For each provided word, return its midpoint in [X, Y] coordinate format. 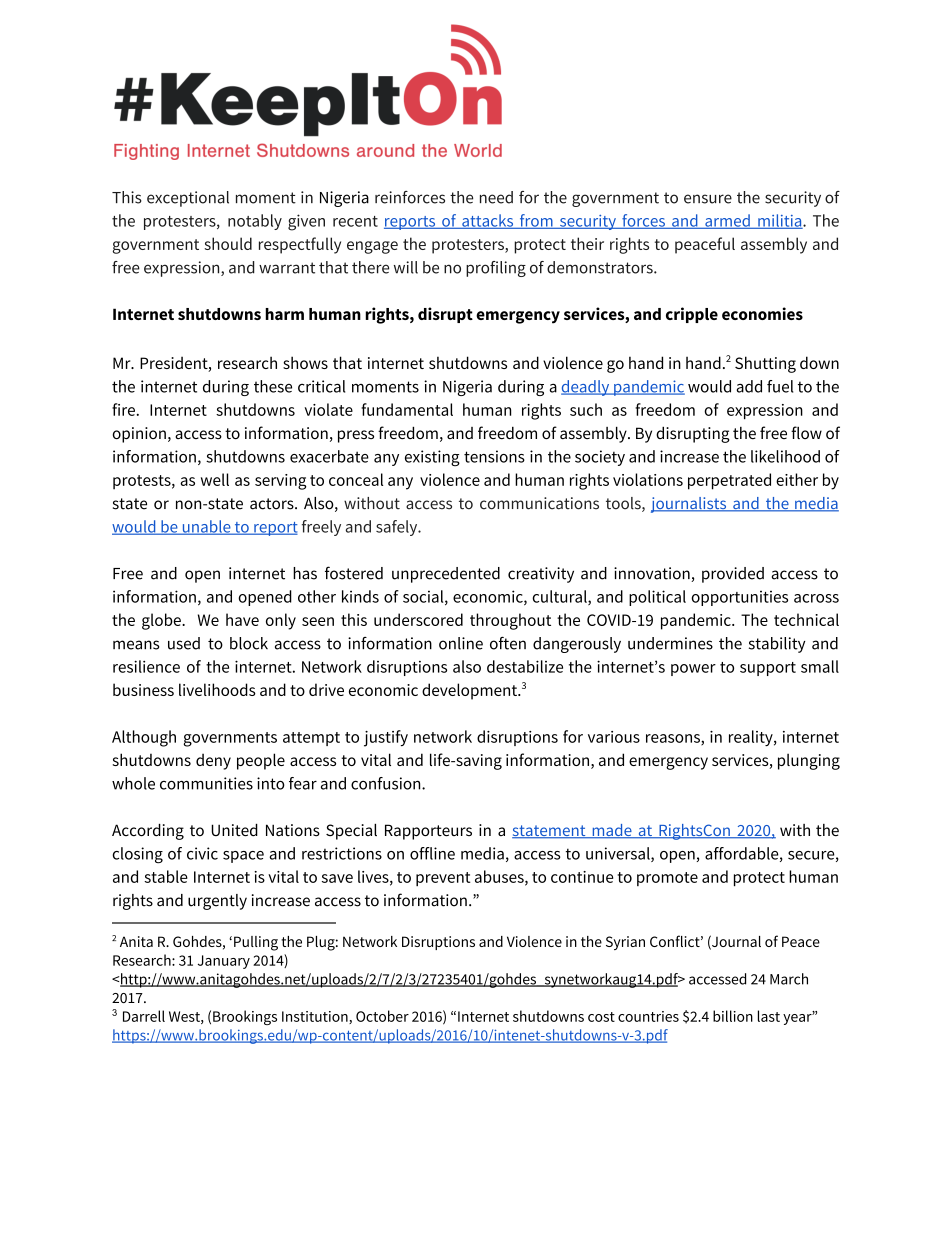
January [224, 962]
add [749, 386]
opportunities [739, 598]
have [242, 619]
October [382, 1016]
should [228, 243]
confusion [387, 783]
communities [206, 783]
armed [727, 221]
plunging [809, 761]
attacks [488, 221]
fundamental [407, 409]
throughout [510, 621]
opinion [139, 435]
